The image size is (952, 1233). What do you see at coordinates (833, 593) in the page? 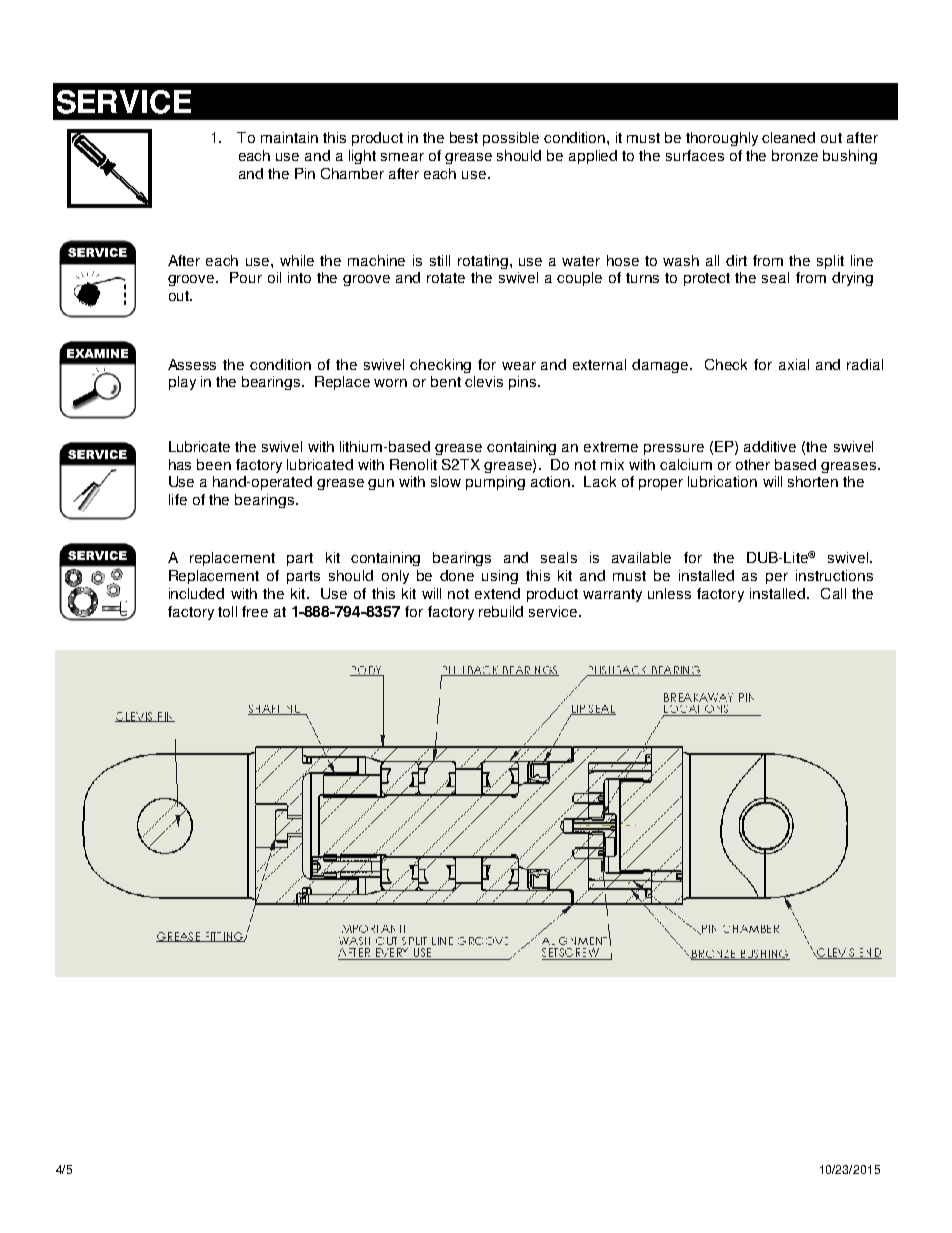
I see `Call` at bounding box center [833, 593].
